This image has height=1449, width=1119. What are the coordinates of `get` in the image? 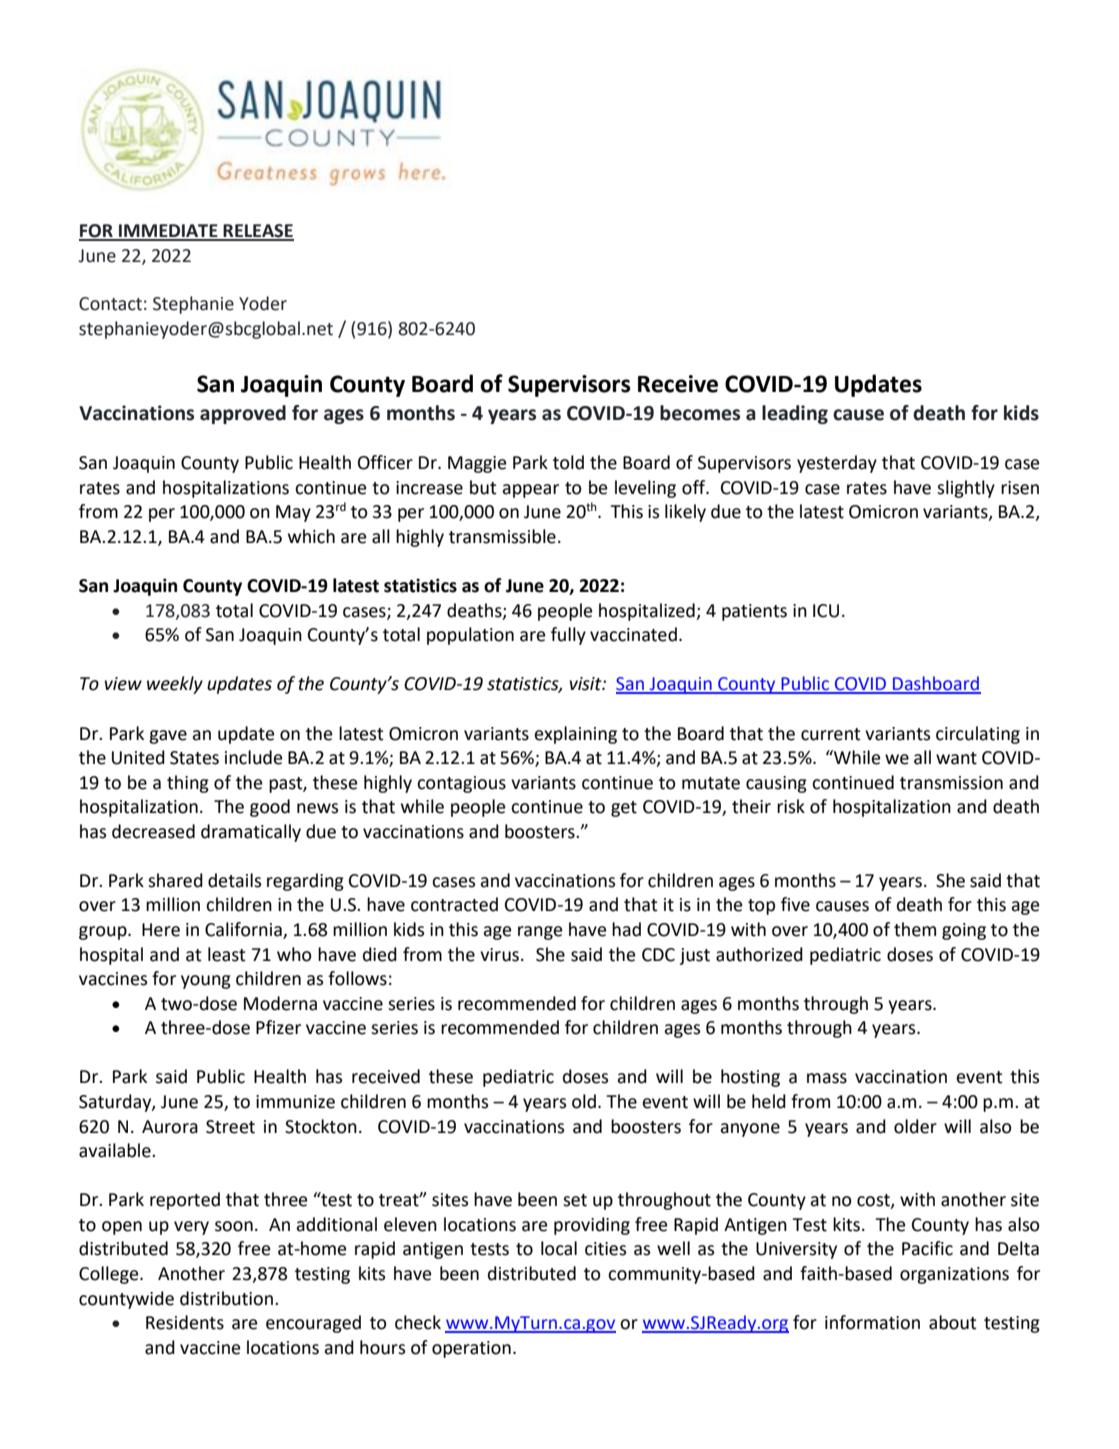 It's located at (624, 809).
